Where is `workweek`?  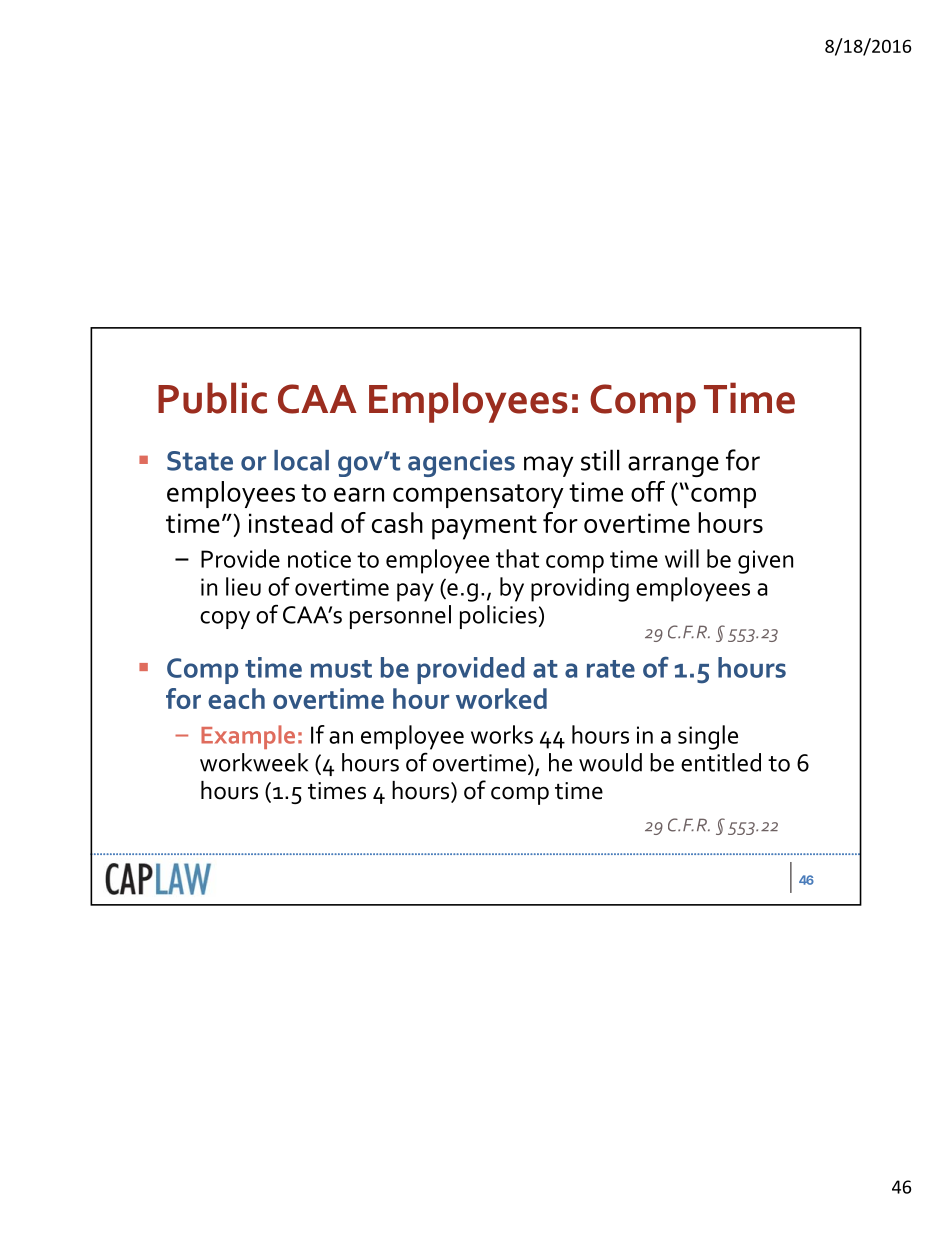
workweek is located at coordinates (254, 762).
